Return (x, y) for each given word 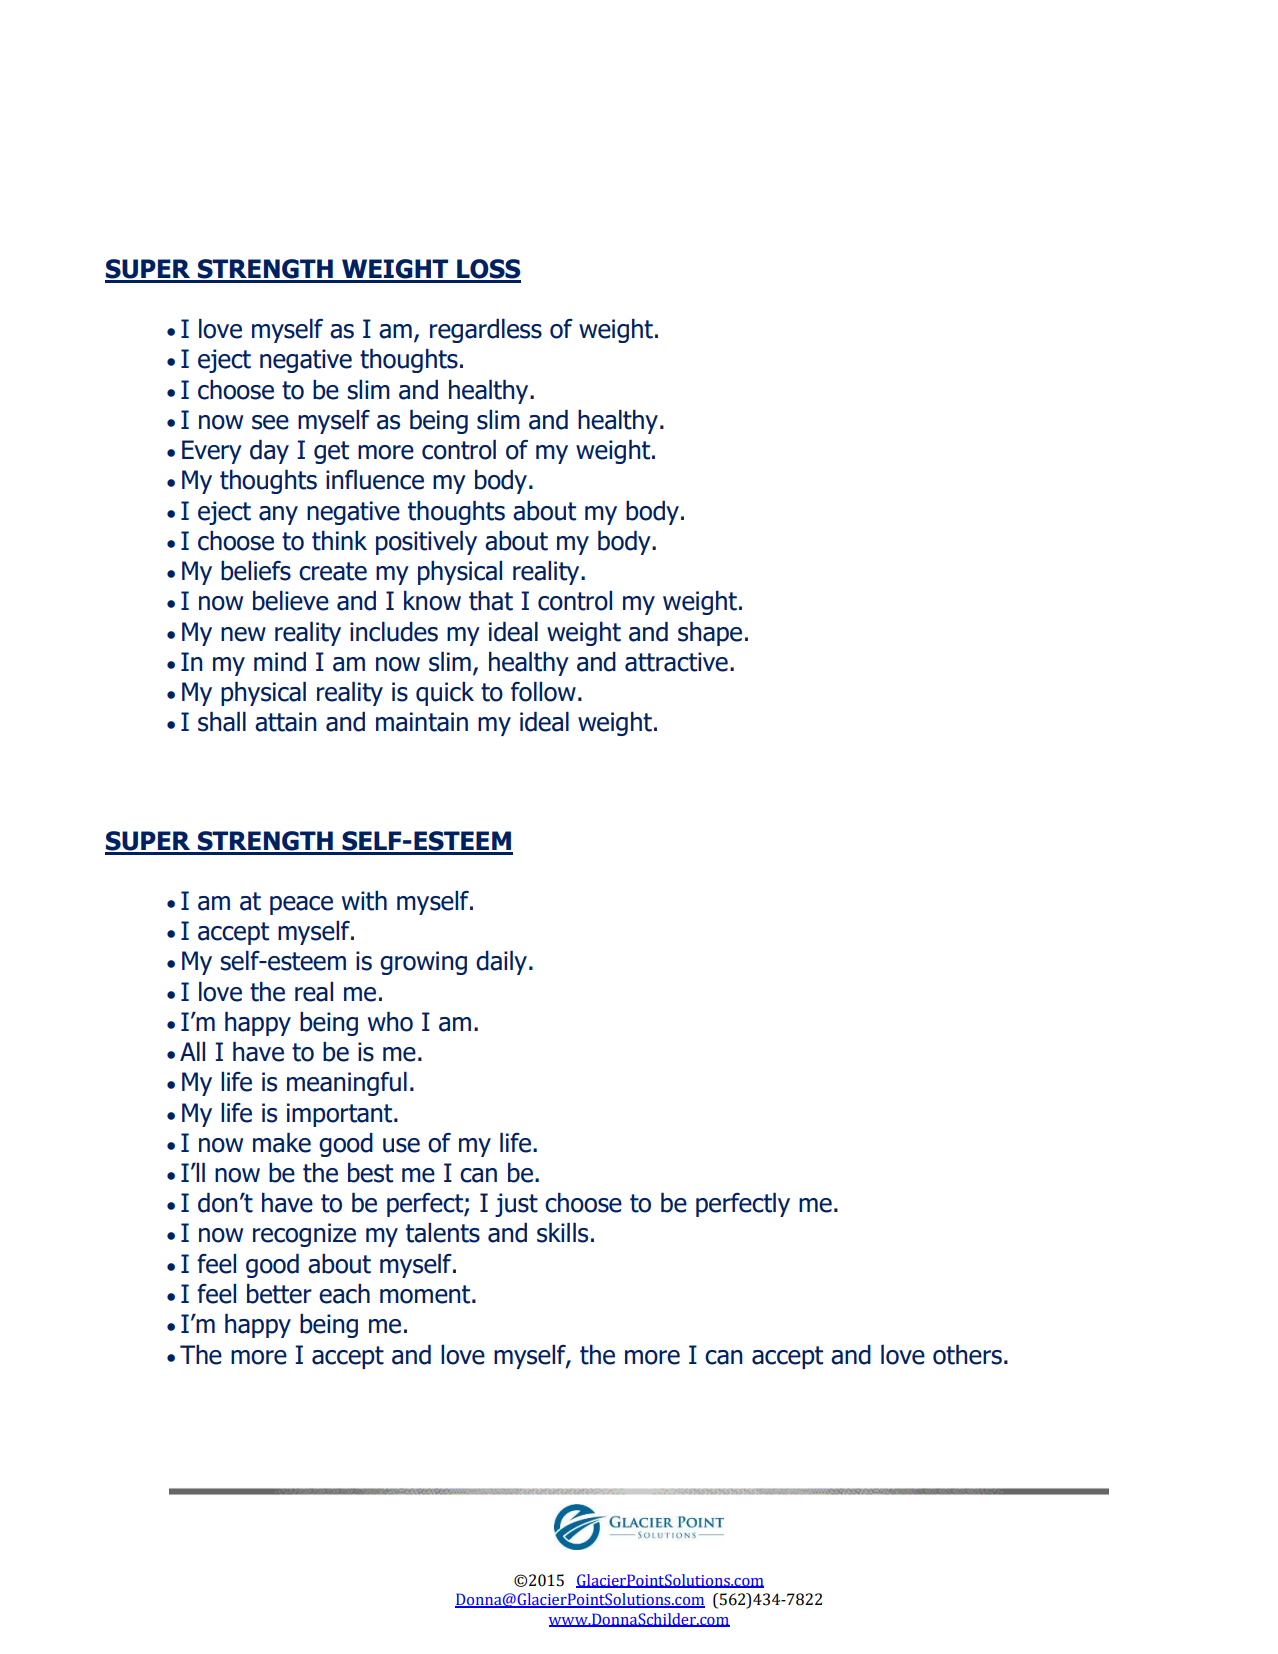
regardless (486, 331)
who (390, 1022)
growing (423, 963)
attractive (676, 662)
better (279, 1294)
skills (562, 1233)
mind (280, 662)
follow (543, 692)
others (967, 1355)
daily (501, 963)
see (270, 422)
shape (710, 634)
